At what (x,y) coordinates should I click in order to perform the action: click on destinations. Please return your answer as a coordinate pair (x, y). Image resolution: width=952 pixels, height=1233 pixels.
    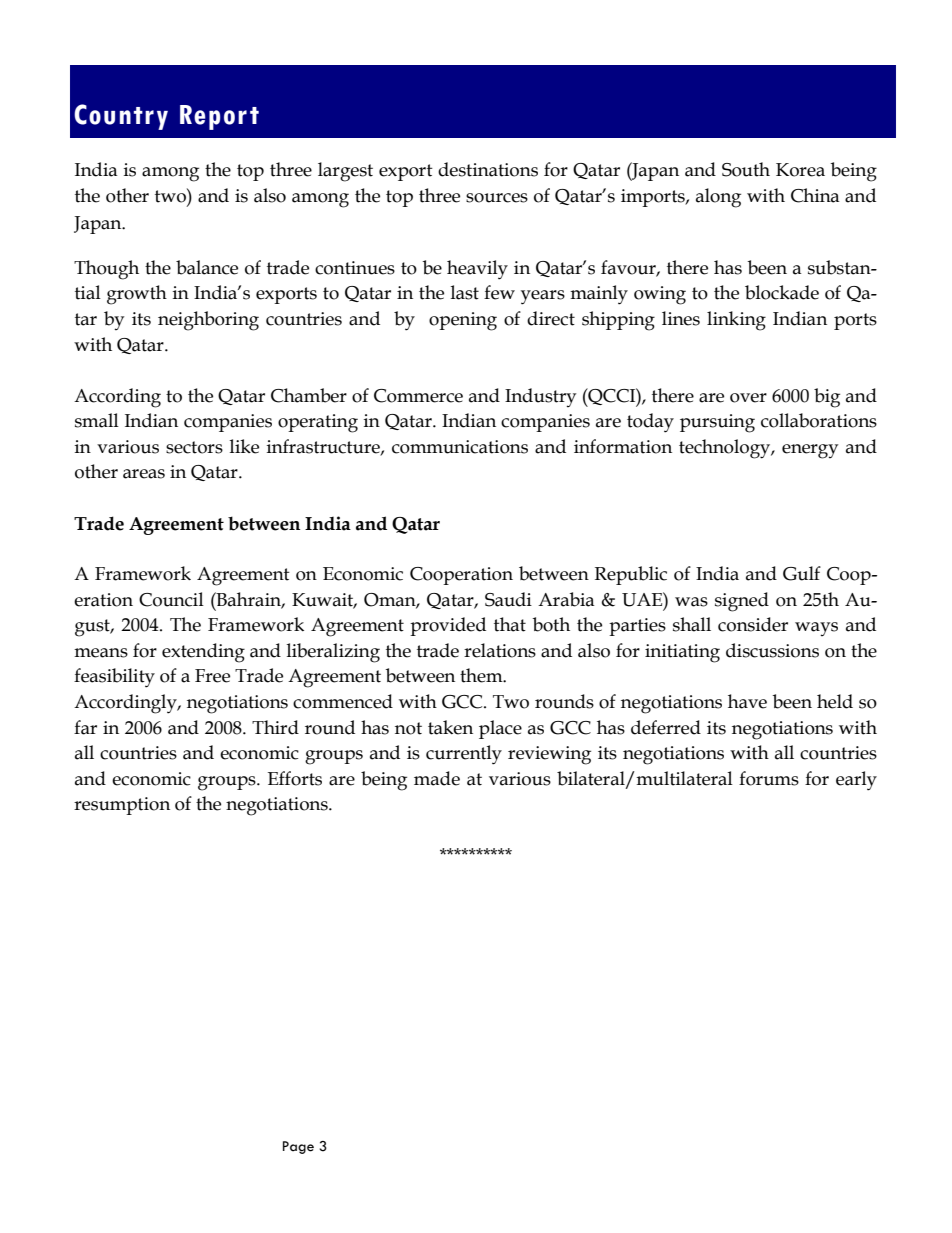
    Looking at the image, I should click on (488, 169).
